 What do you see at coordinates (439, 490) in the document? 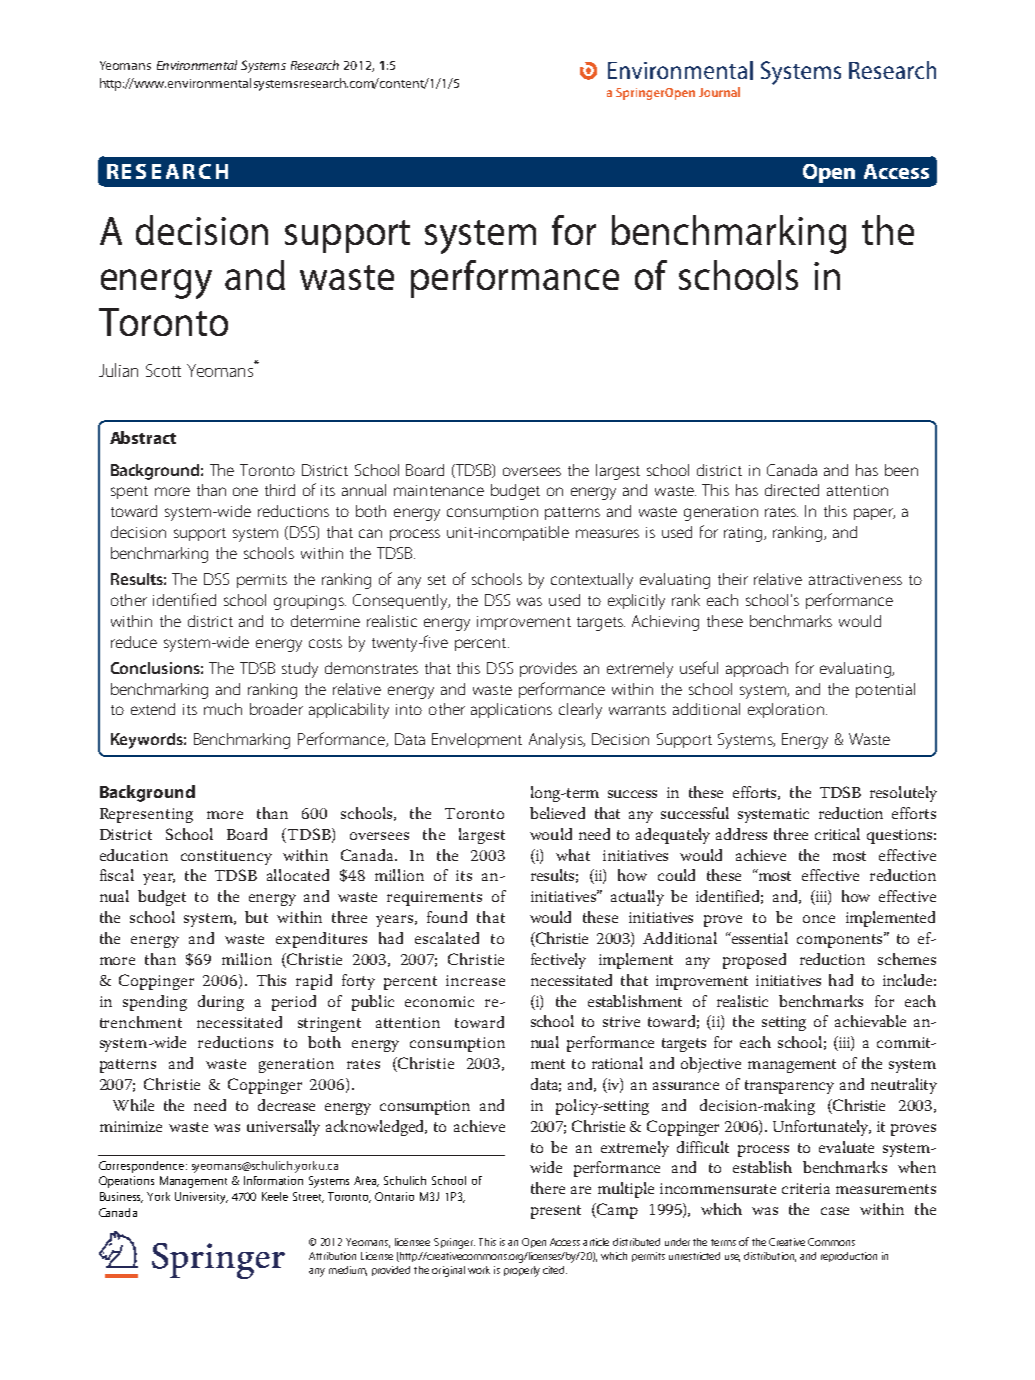
I see `maintenance` at bounding box center [439, 490].
